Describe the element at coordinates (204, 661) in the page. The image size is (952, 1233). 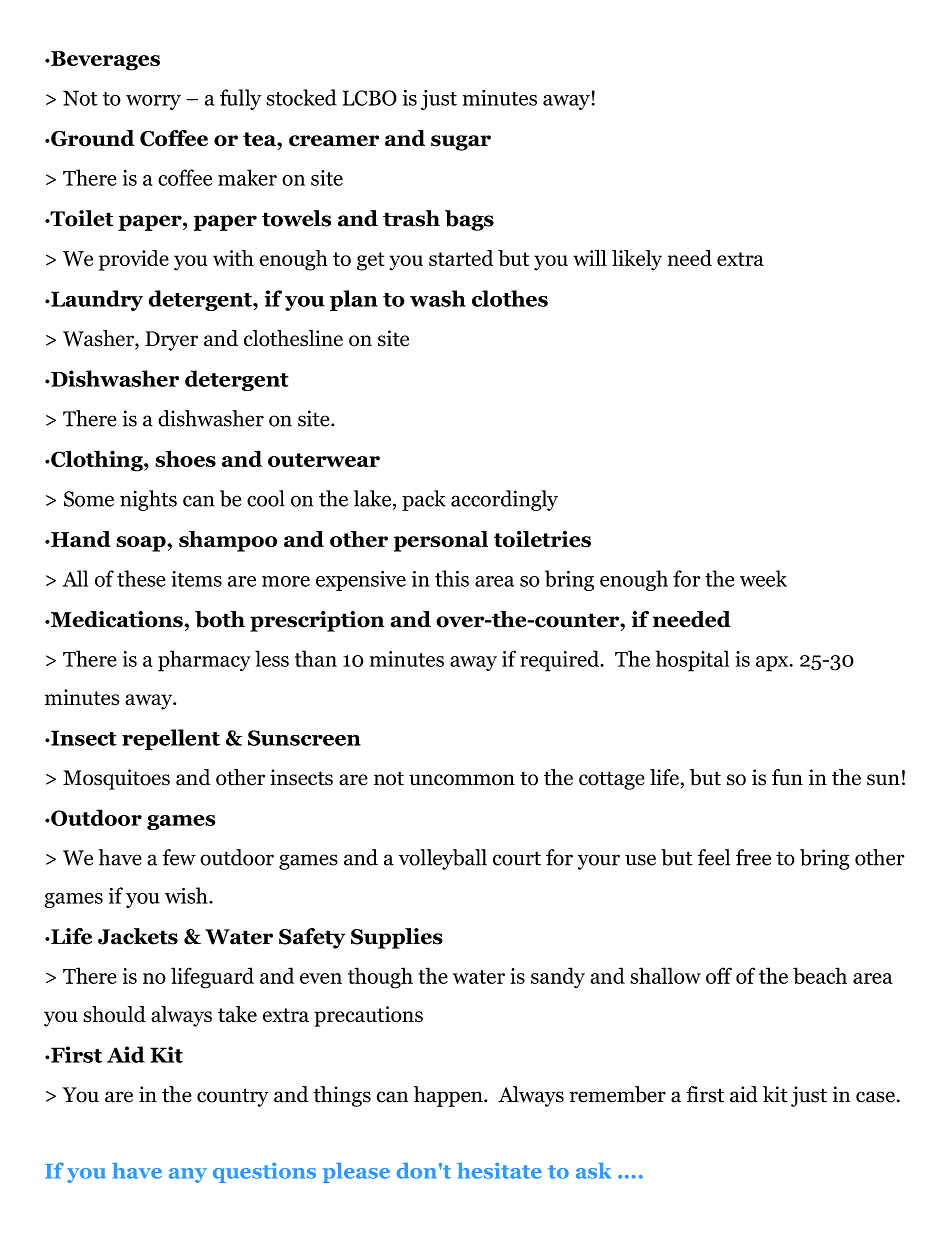
I see `pharmacy` at that location.
